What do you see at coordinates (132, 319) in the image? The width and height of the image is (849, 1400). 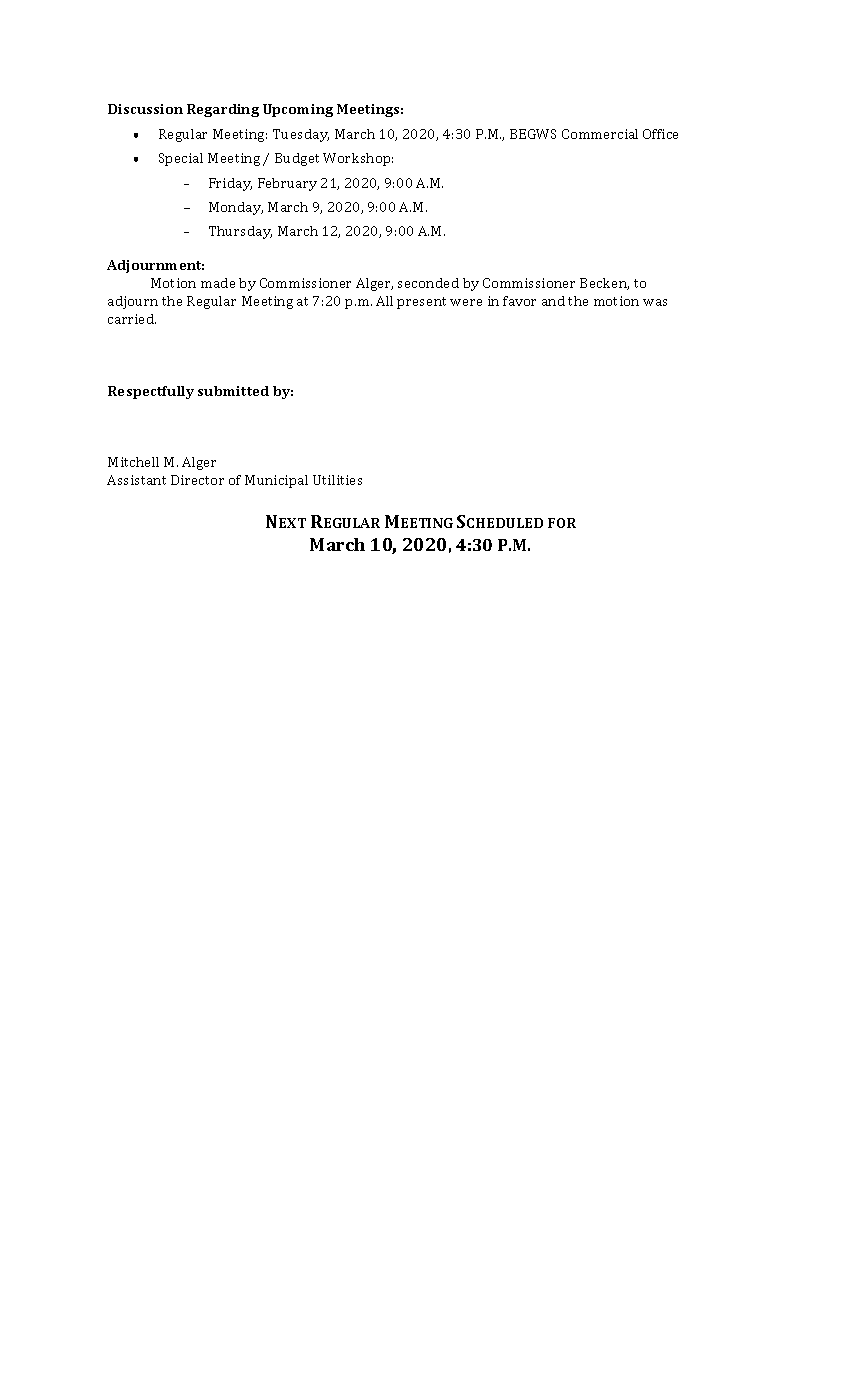 I see `carried` at bounding box center [132, 319].
